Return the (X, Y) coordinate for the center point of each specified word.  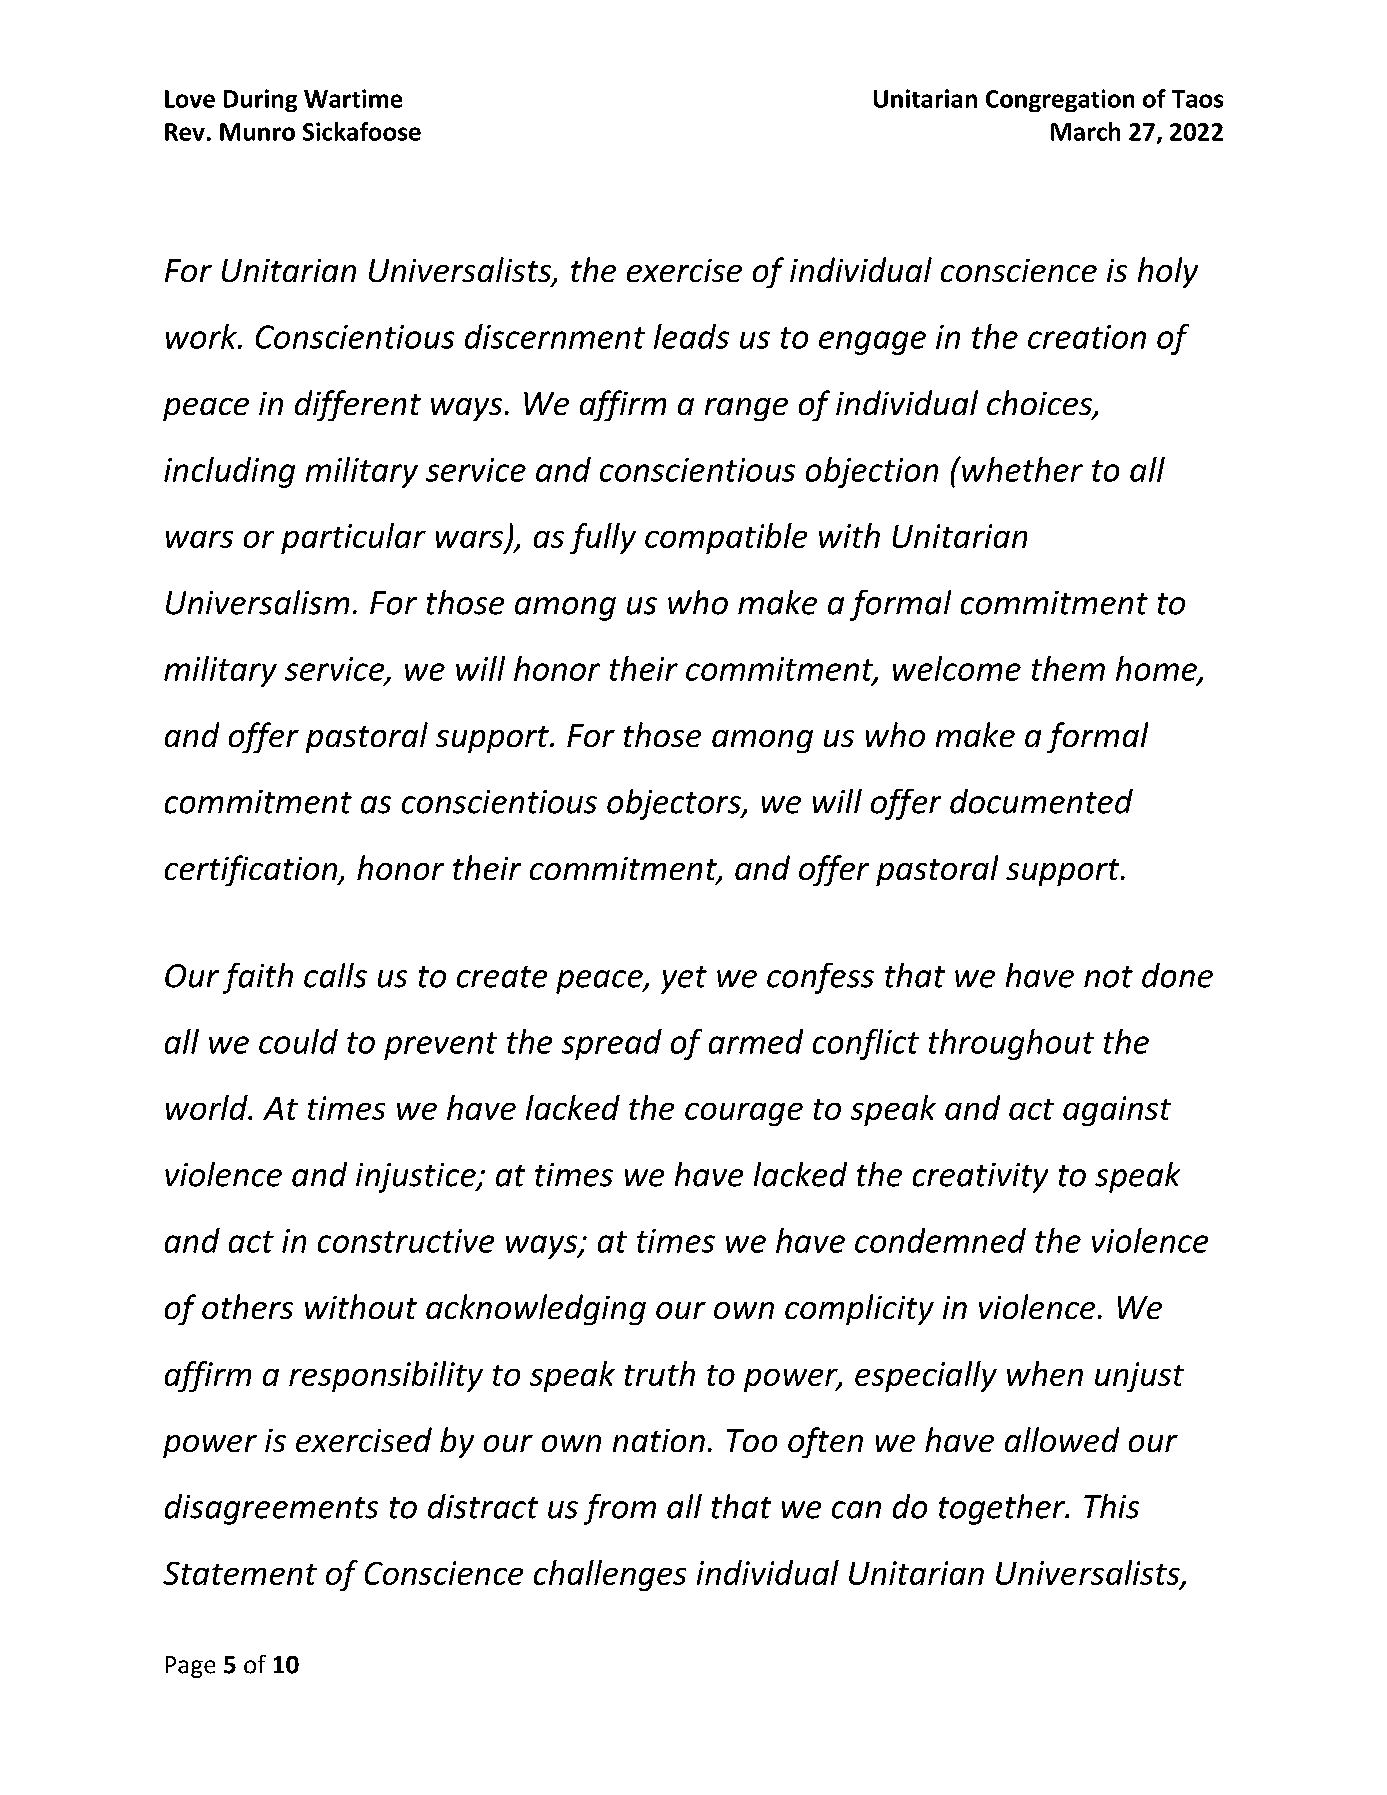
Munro (257, 132)
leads (691, 336)
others (247, 1306)
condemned (940, 1240)
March (1085, 131)
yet (684, 980)
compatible (726, 538)
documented (1041, 801)
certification (252, 870)
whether (1021, 469)
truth (660, 1373)
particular (353, 538)
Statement (240, 1573)
